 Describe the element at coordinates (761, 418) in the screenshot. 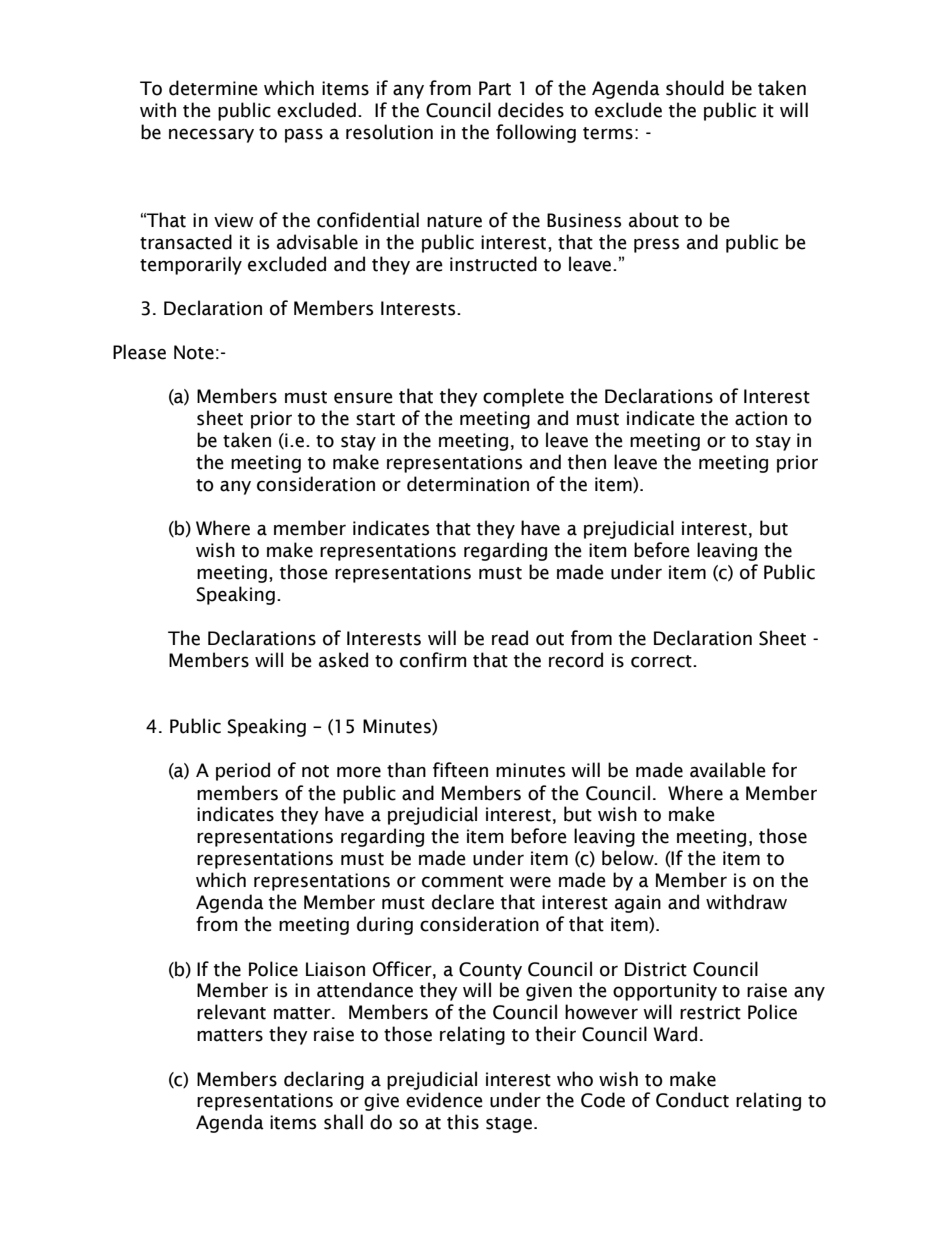

I see `action` at that location.
